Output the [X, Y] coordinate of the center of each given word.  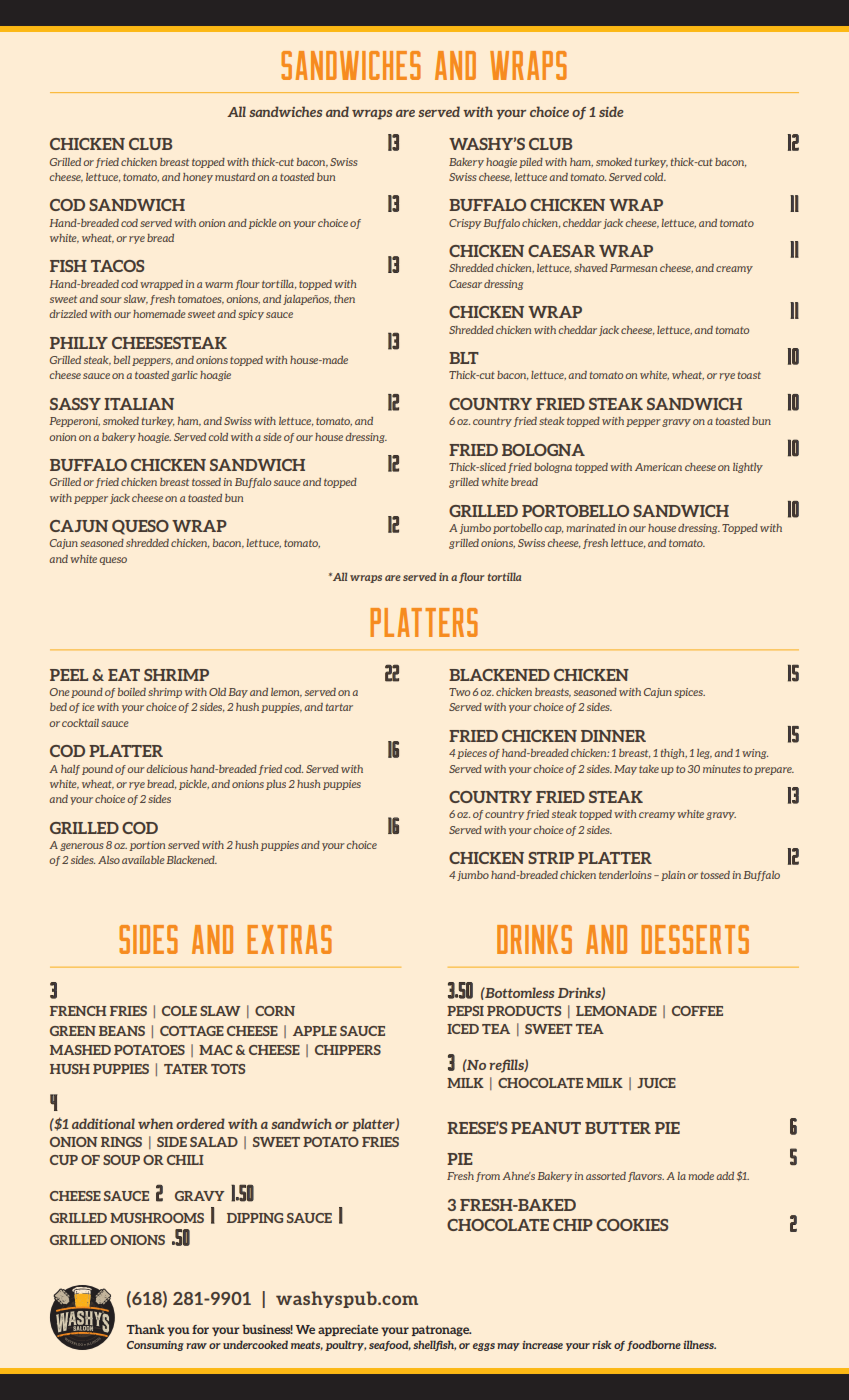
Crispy [465, 224]
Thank [146, 1329]
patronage [441, 1330]
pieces [472, 754]
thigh [674, 754]
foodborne [654, 1345]
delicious [167, 769]
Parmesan [633, 268]
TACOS [117, 266]
